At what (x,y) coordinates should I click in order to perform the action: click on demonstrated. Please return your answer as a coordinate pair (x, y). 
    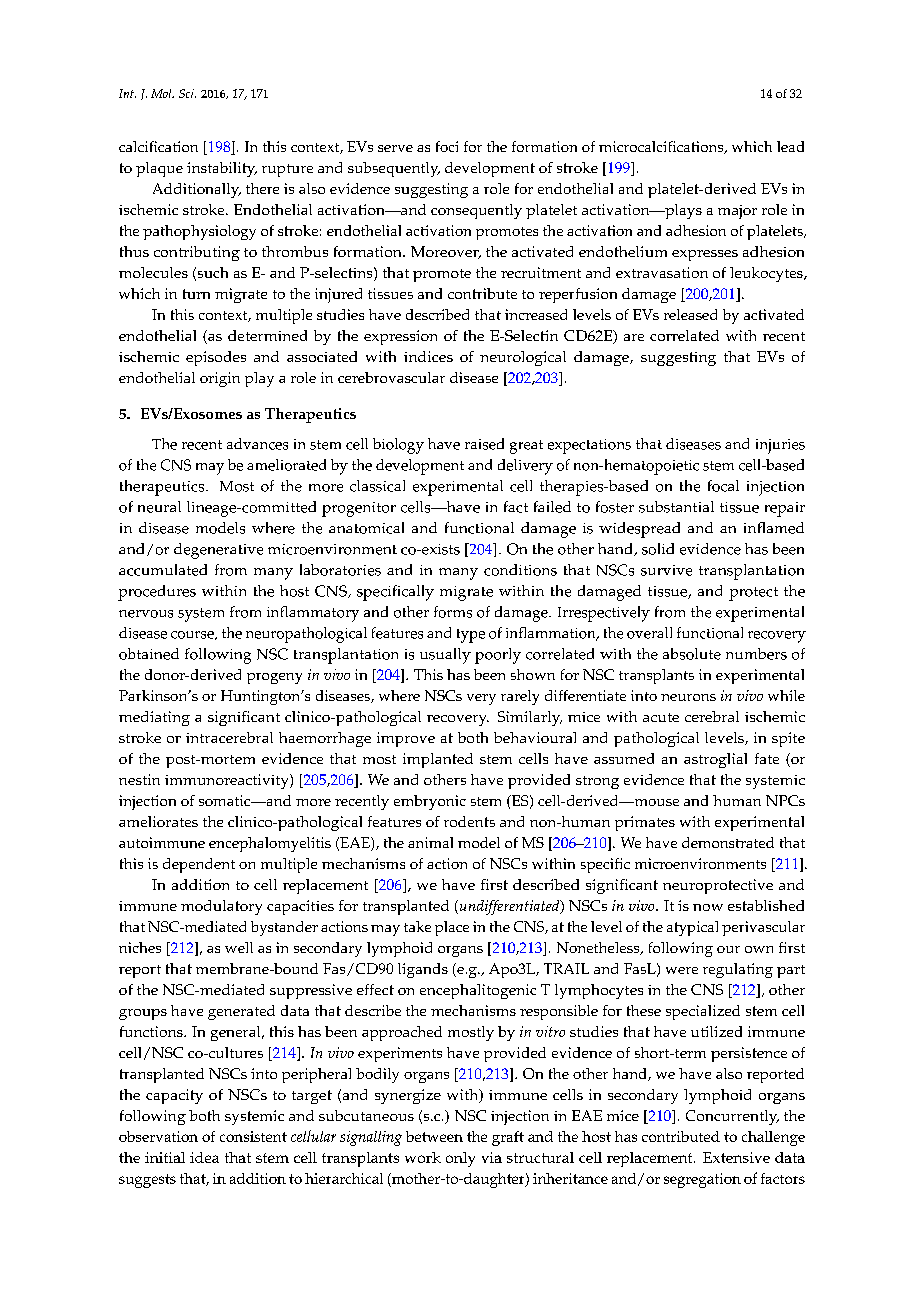
    Looking at the image, I should click on (728, 842).
